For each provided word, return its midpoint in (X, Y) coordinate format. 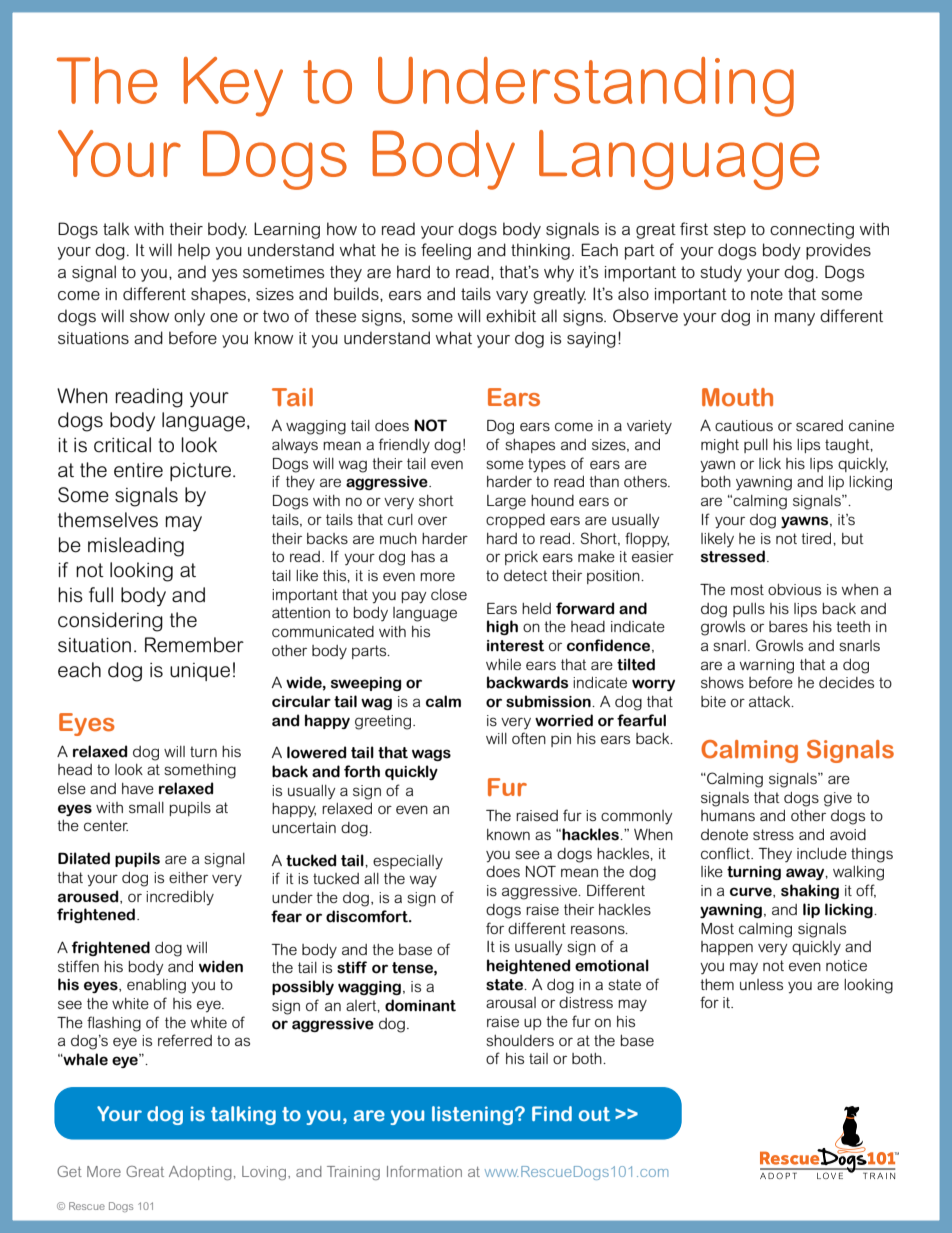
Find (552, 1113)
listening (472, 1115)
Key (233, 87)
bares (788, 626)
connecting (812, 231)
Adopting (200, 1173)
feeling (446, 251)
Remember (194, 645)
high (502, 627)
